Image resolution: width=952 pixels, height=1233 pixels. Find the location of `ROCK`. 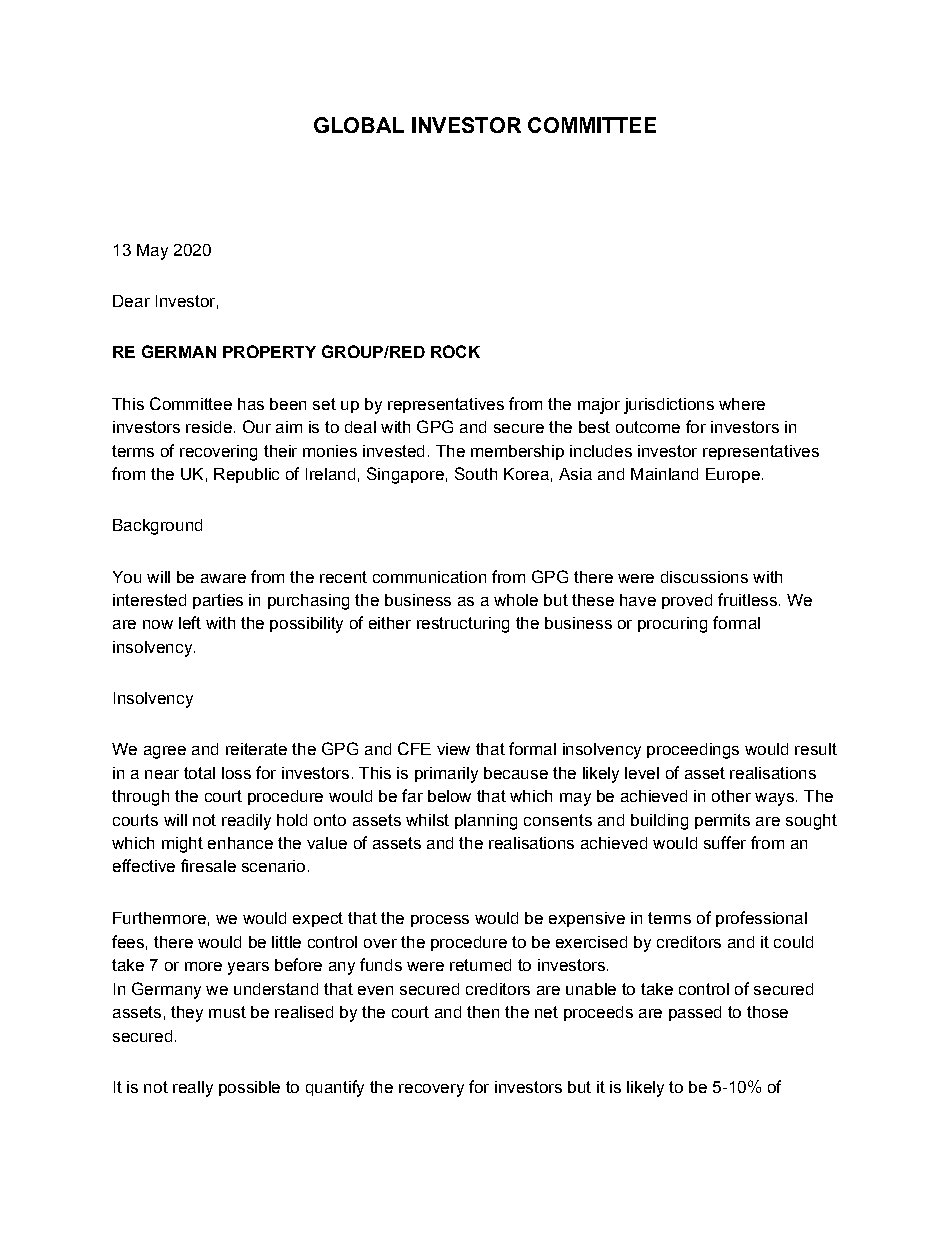

ROCK is located at coordinates (455, 351).
